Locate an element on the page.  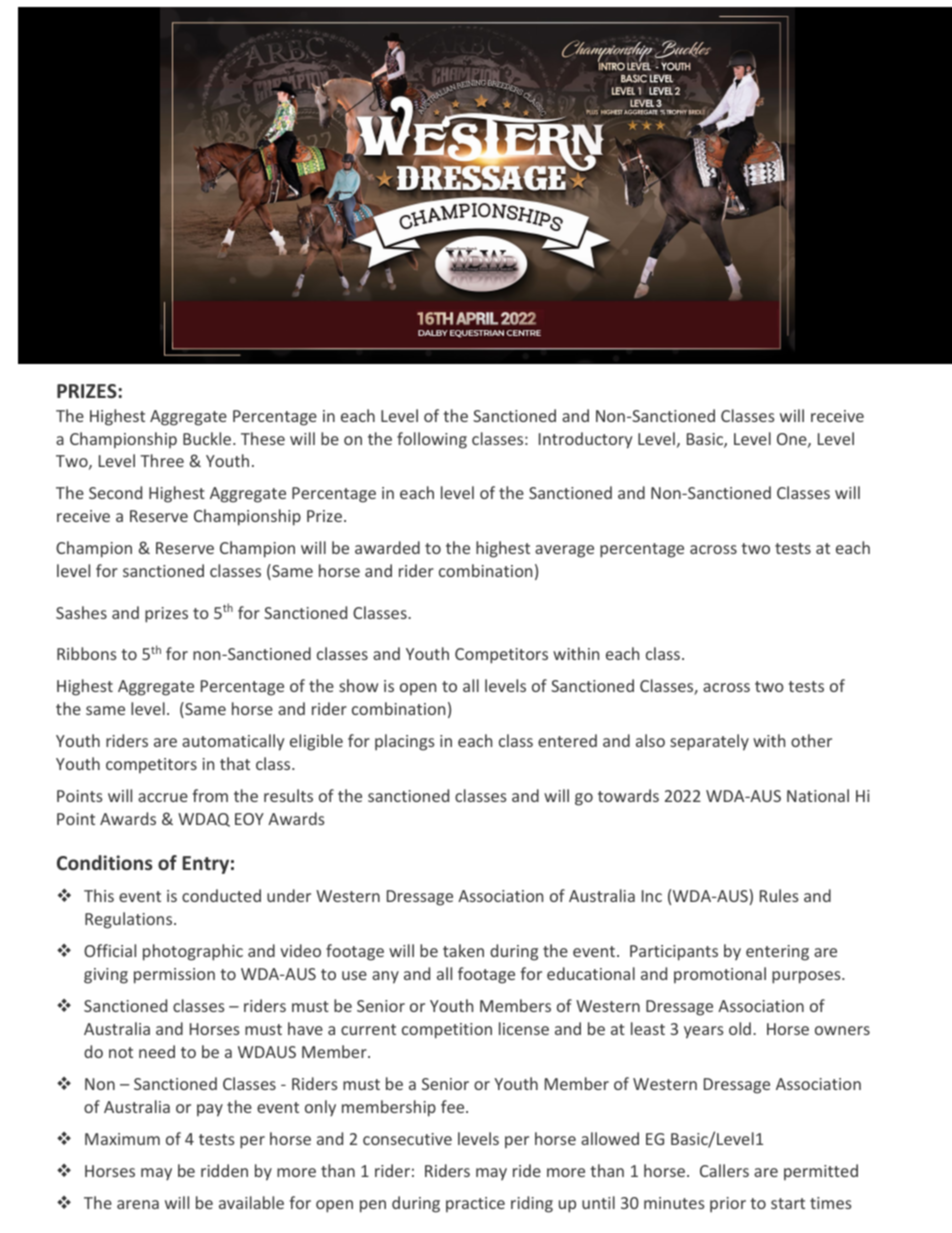
towards is located at coordinates (628, 795).
